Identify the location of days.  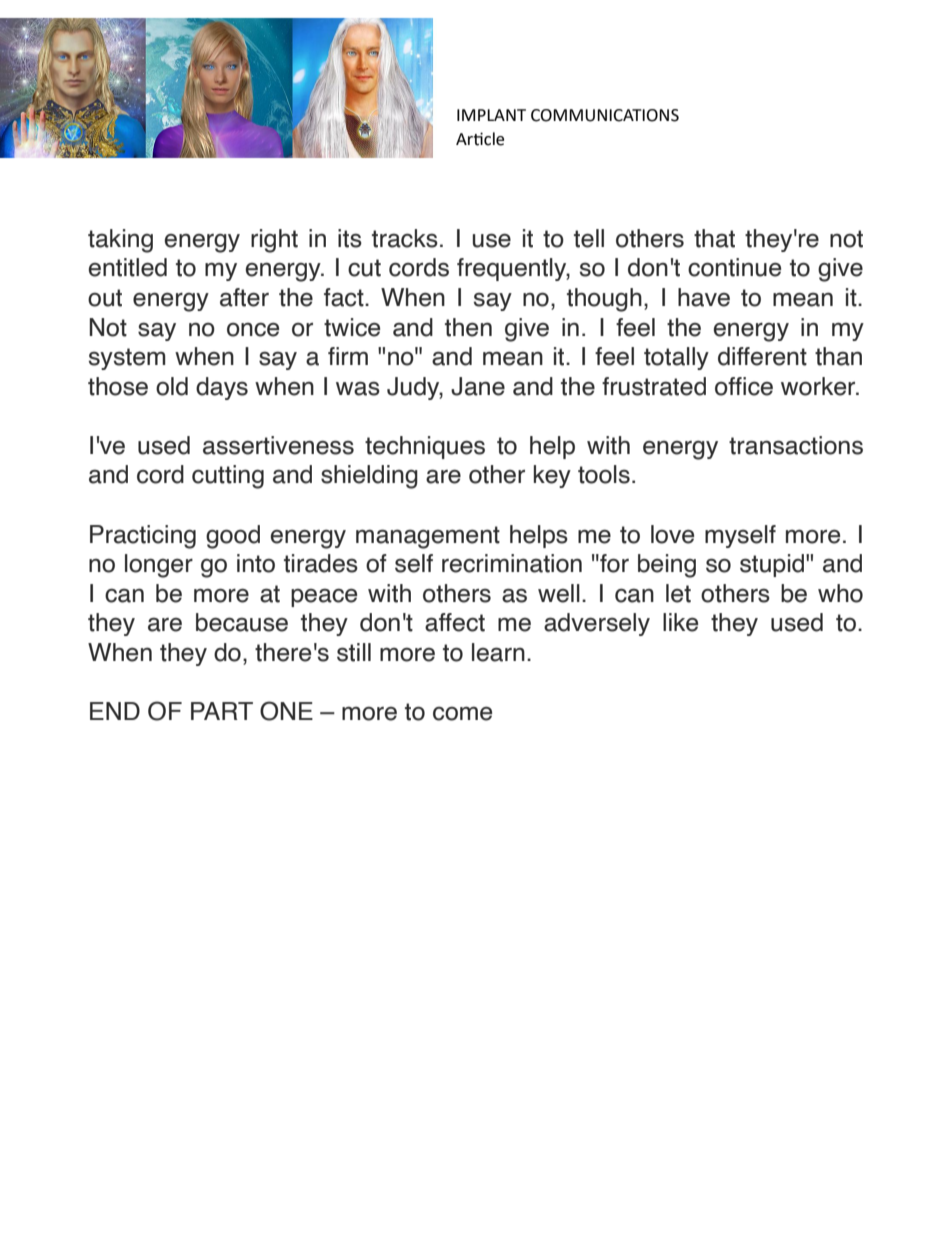
(222, 388).
